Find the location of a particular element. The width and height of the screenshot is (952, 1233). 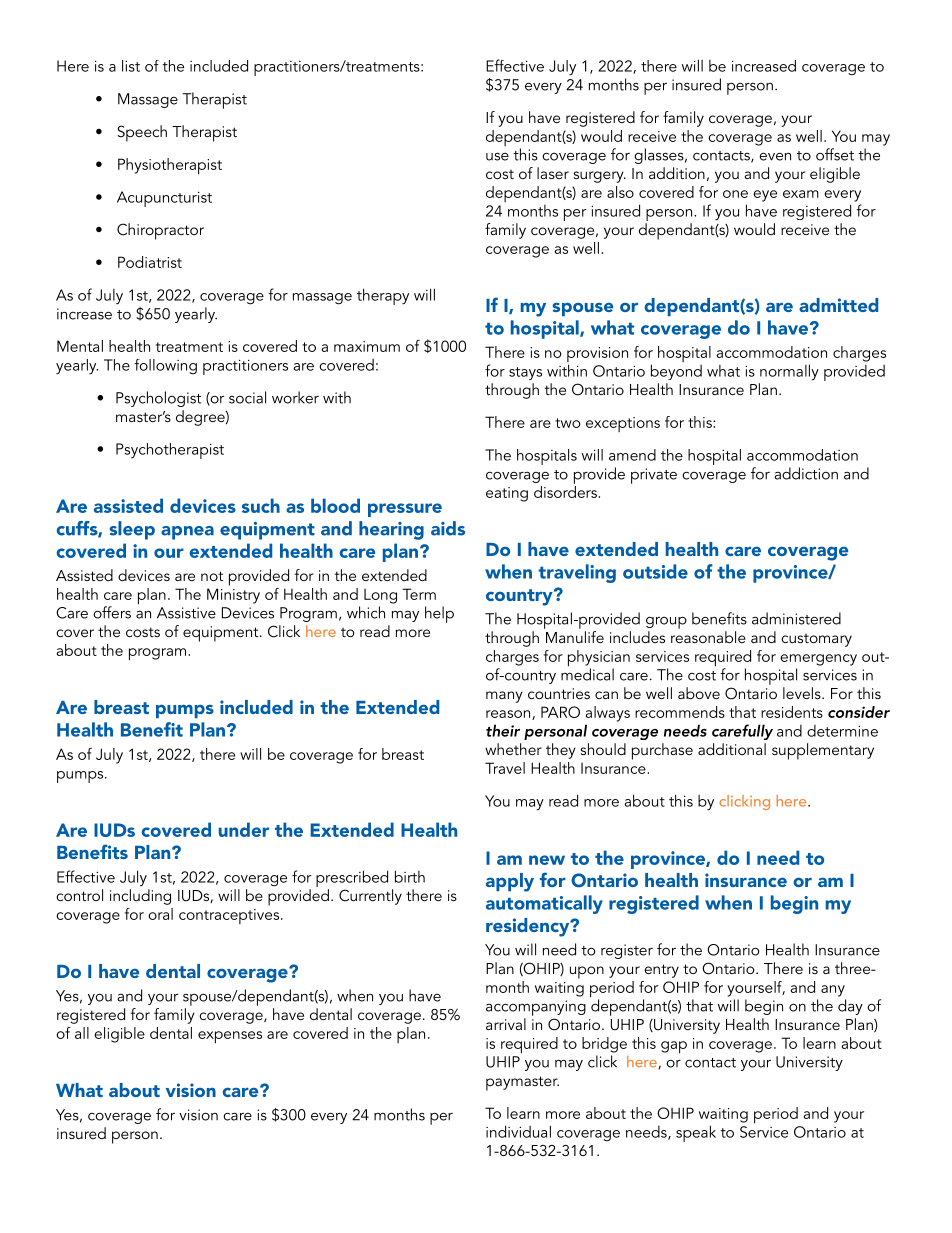

laser is located at coordinates (553, 173).
